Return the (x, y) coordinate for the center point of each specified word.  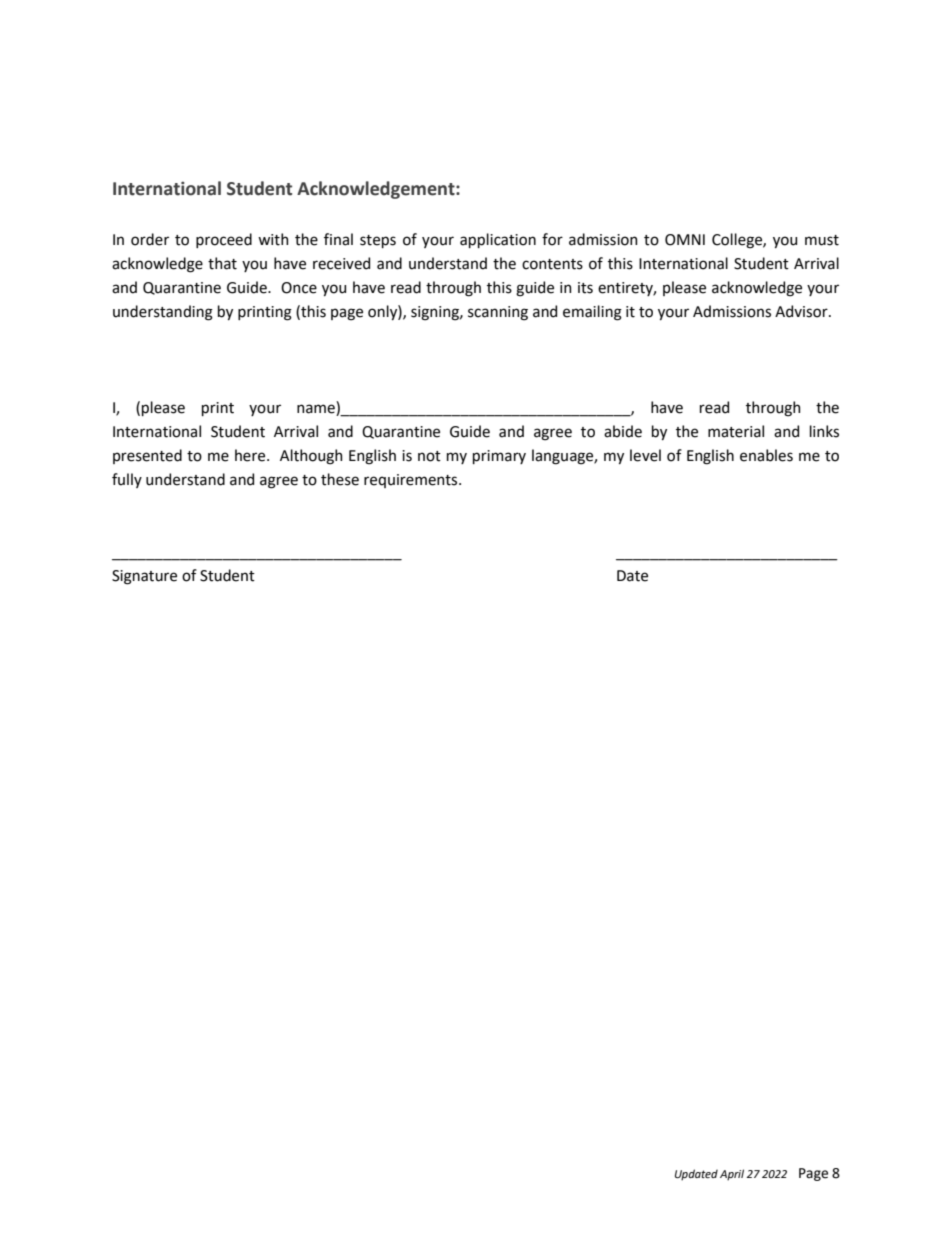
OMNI (685, 240)
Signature (144, 577)
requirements (412, 481)
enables (766, 455)
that (222, 263)
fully (127, 480)
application (498, 240)
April (732, 1175)
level (645, 455)
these (340, 479)
